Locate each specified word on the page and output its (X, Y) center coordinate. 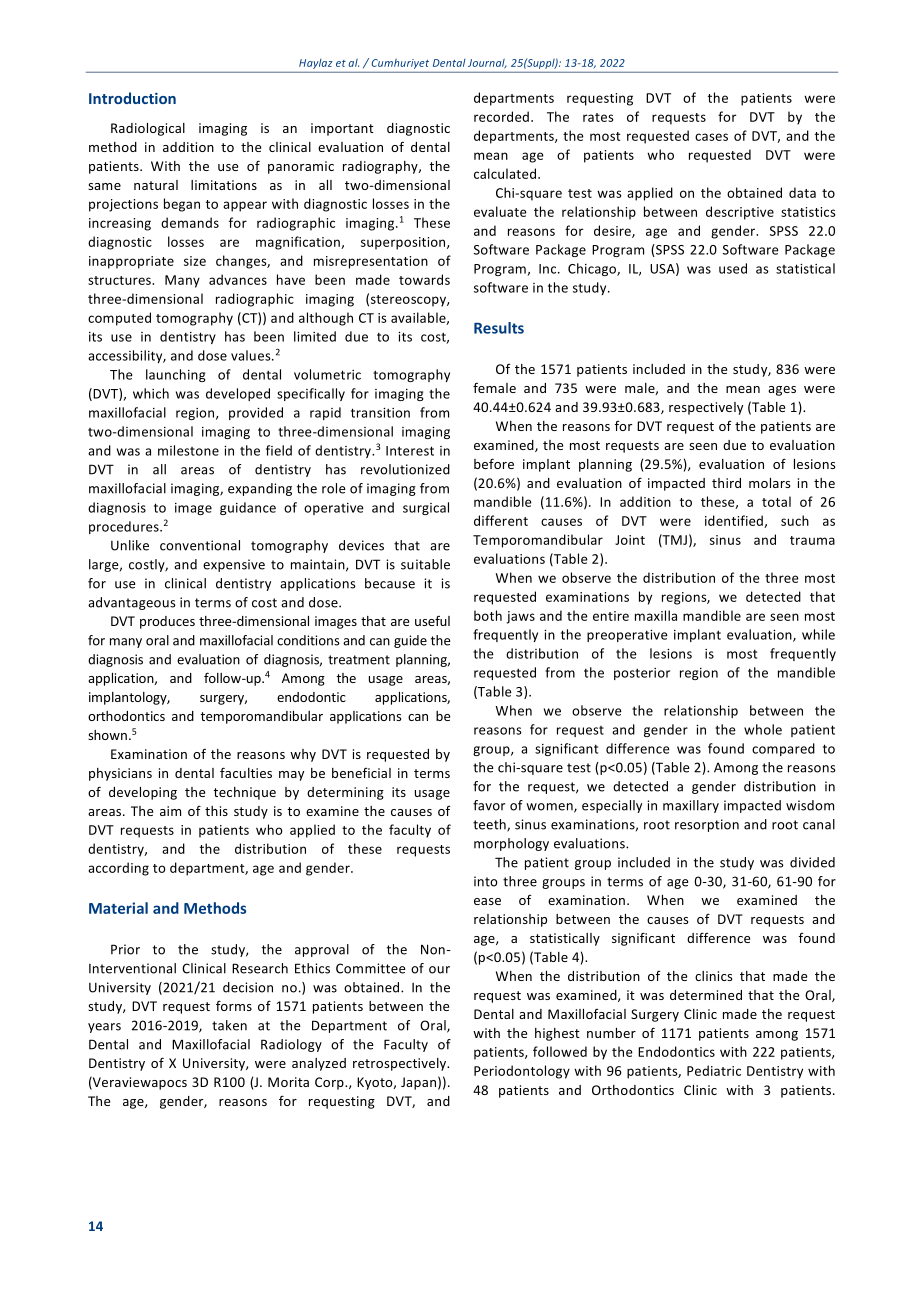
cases (711, 137)
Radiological (148, 129)
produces (167, 622)
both (488, 615)
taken (229, 1025)
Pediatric (714, 1070)
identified (735, 521)
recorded (503, 116)
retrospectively (401, 1064)
